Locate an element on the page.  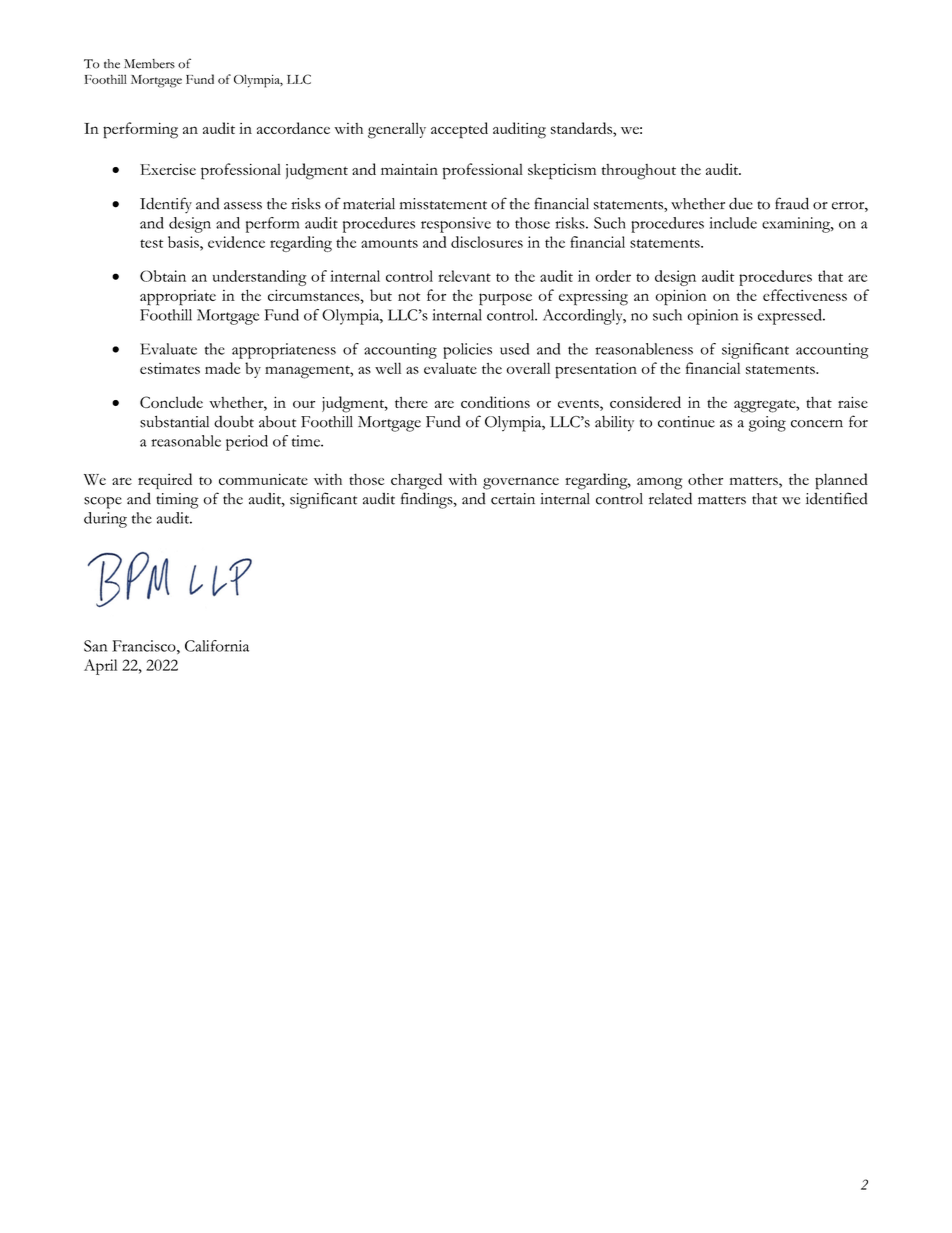
timing is located at coordinates (177, 501).
